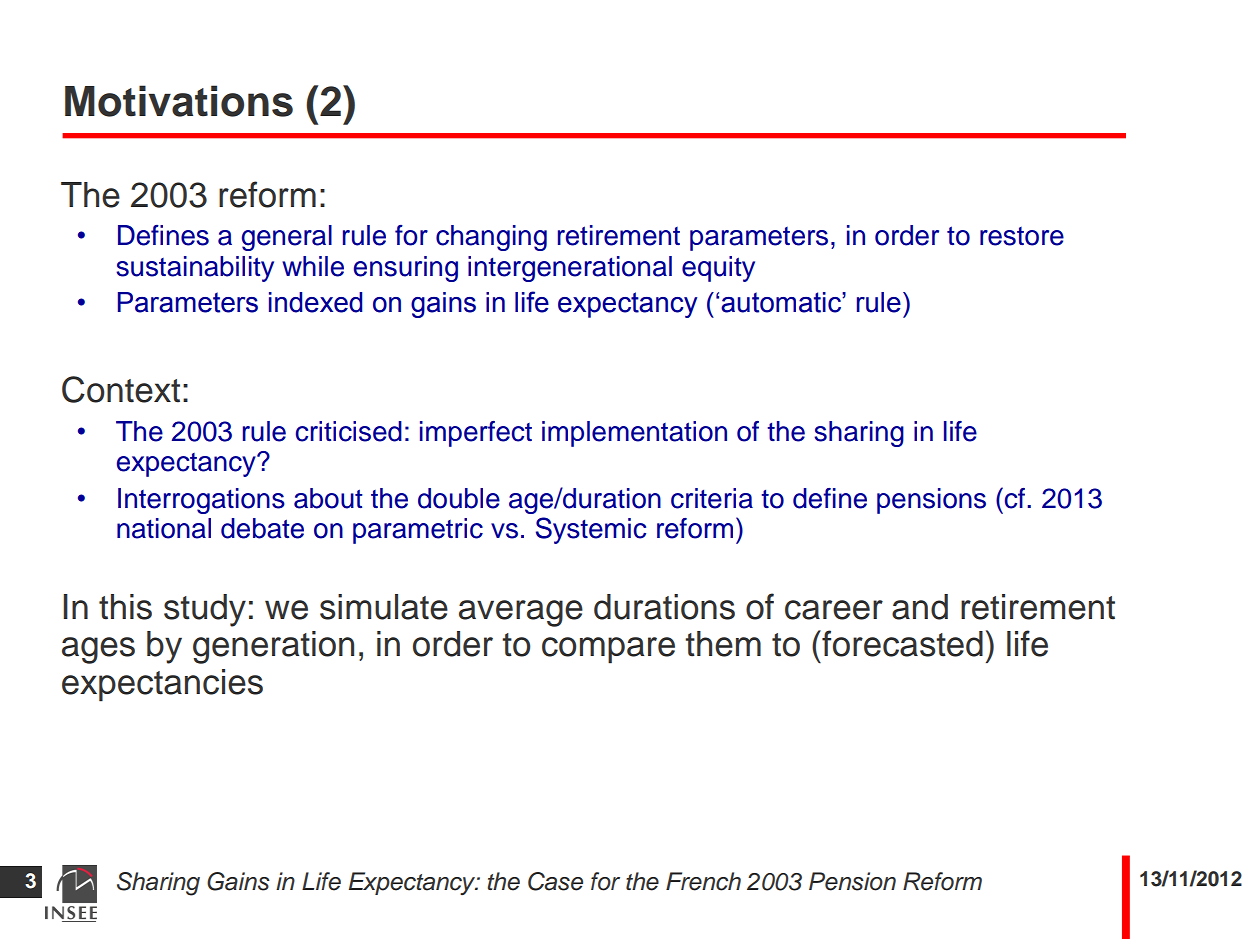 The width and height of the screenshot is (1251, 939). What do you see at coordinates (195, 269) in the screenshot?
I see `sustainability` at bounding box center [195, 269].
